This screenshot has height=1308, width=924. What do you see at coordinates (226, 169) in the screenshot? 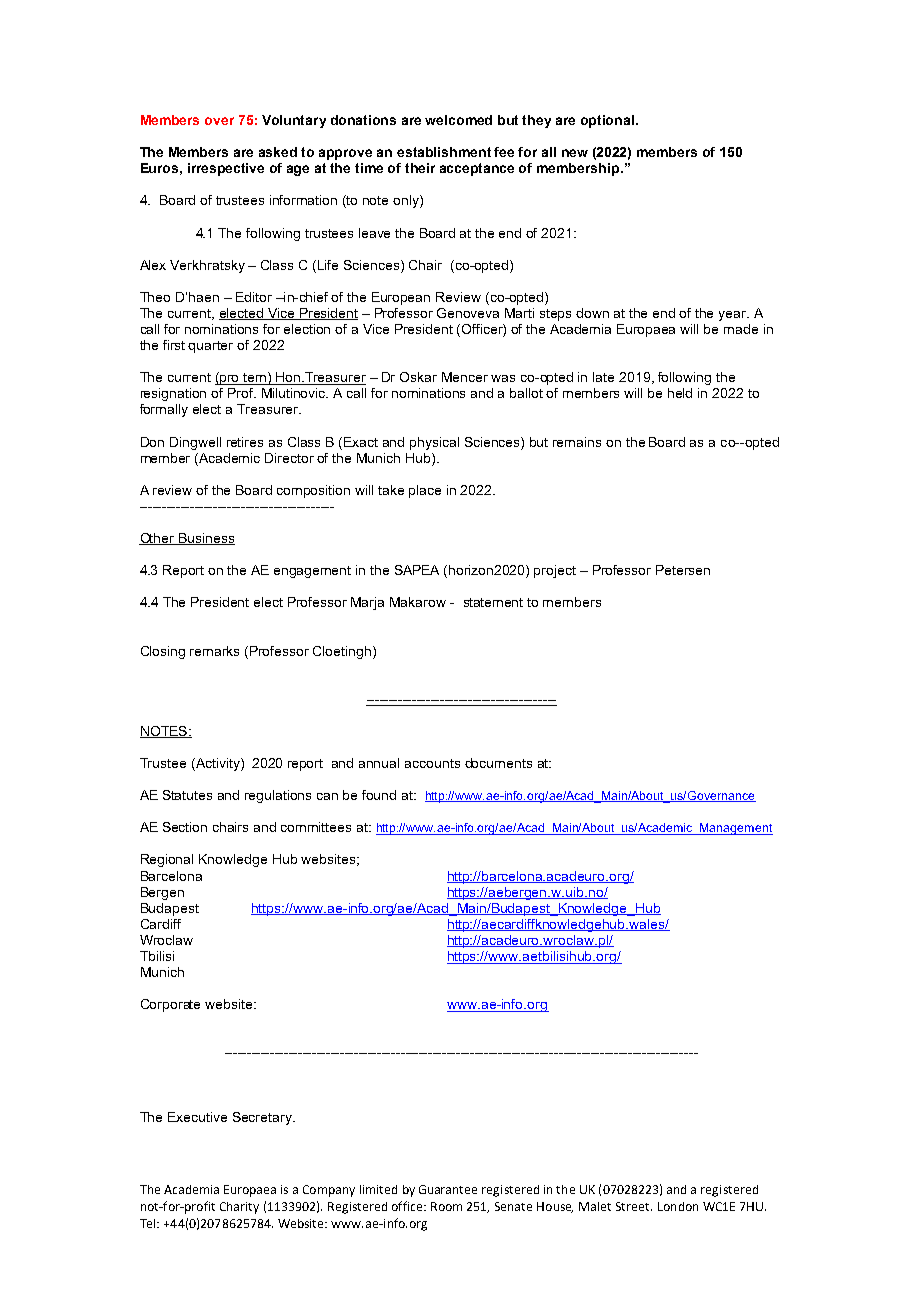
I see `irrespective` at bounding box center [226, 169].
